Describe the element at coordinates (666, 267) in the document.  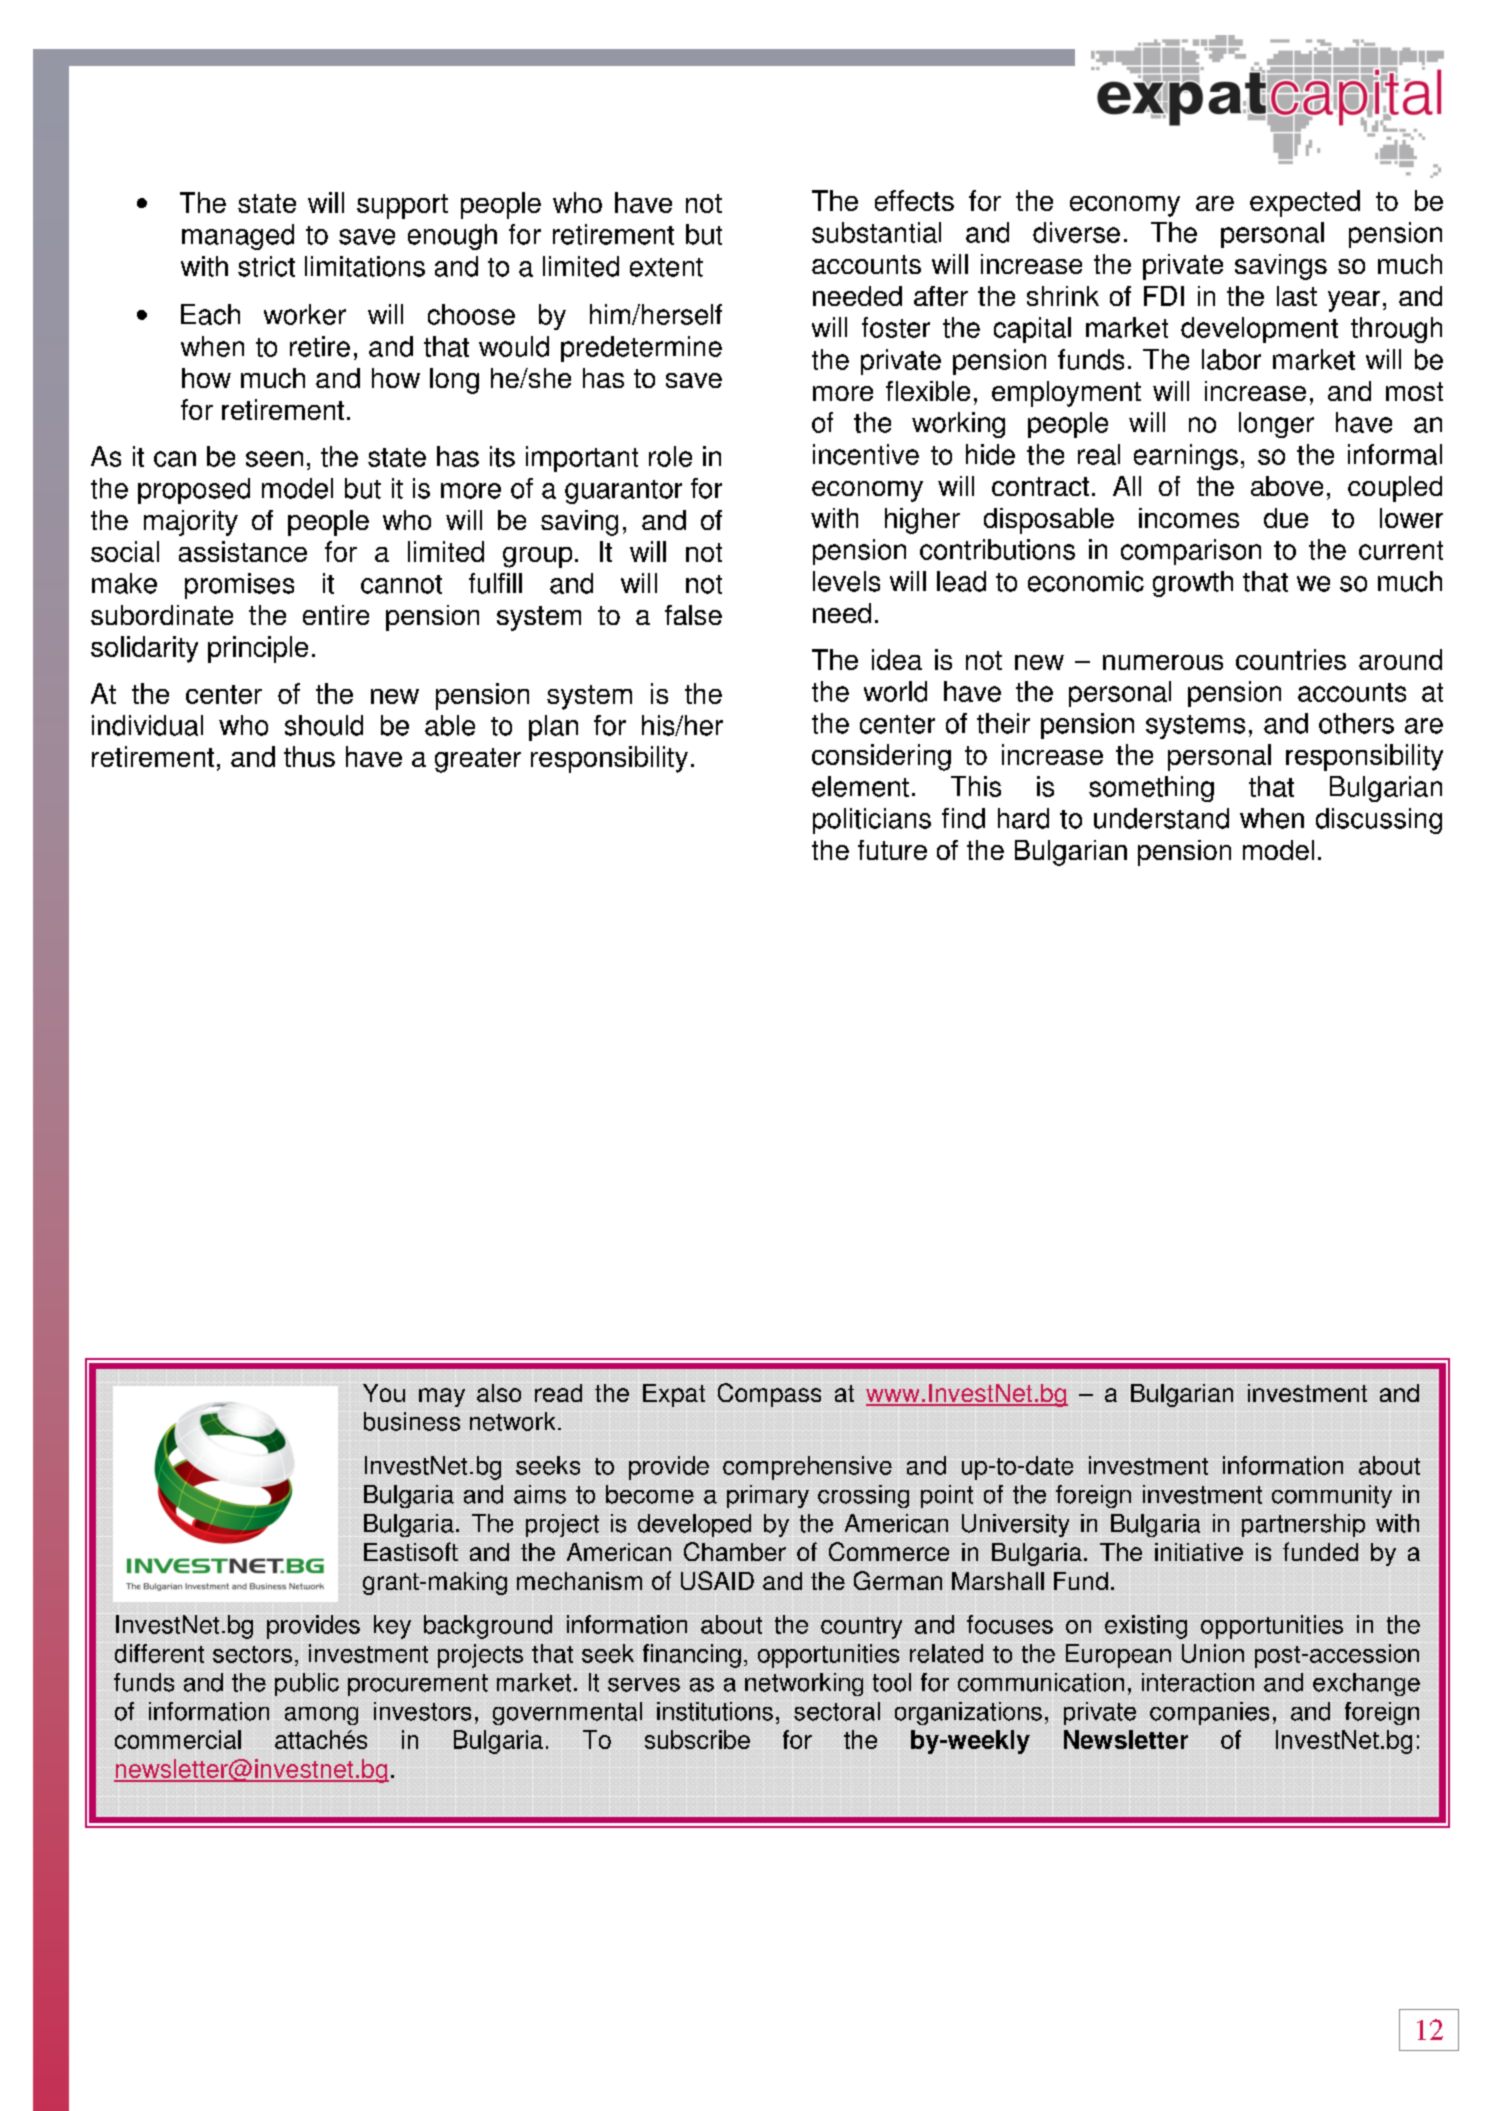
I see `extent` at that location.
